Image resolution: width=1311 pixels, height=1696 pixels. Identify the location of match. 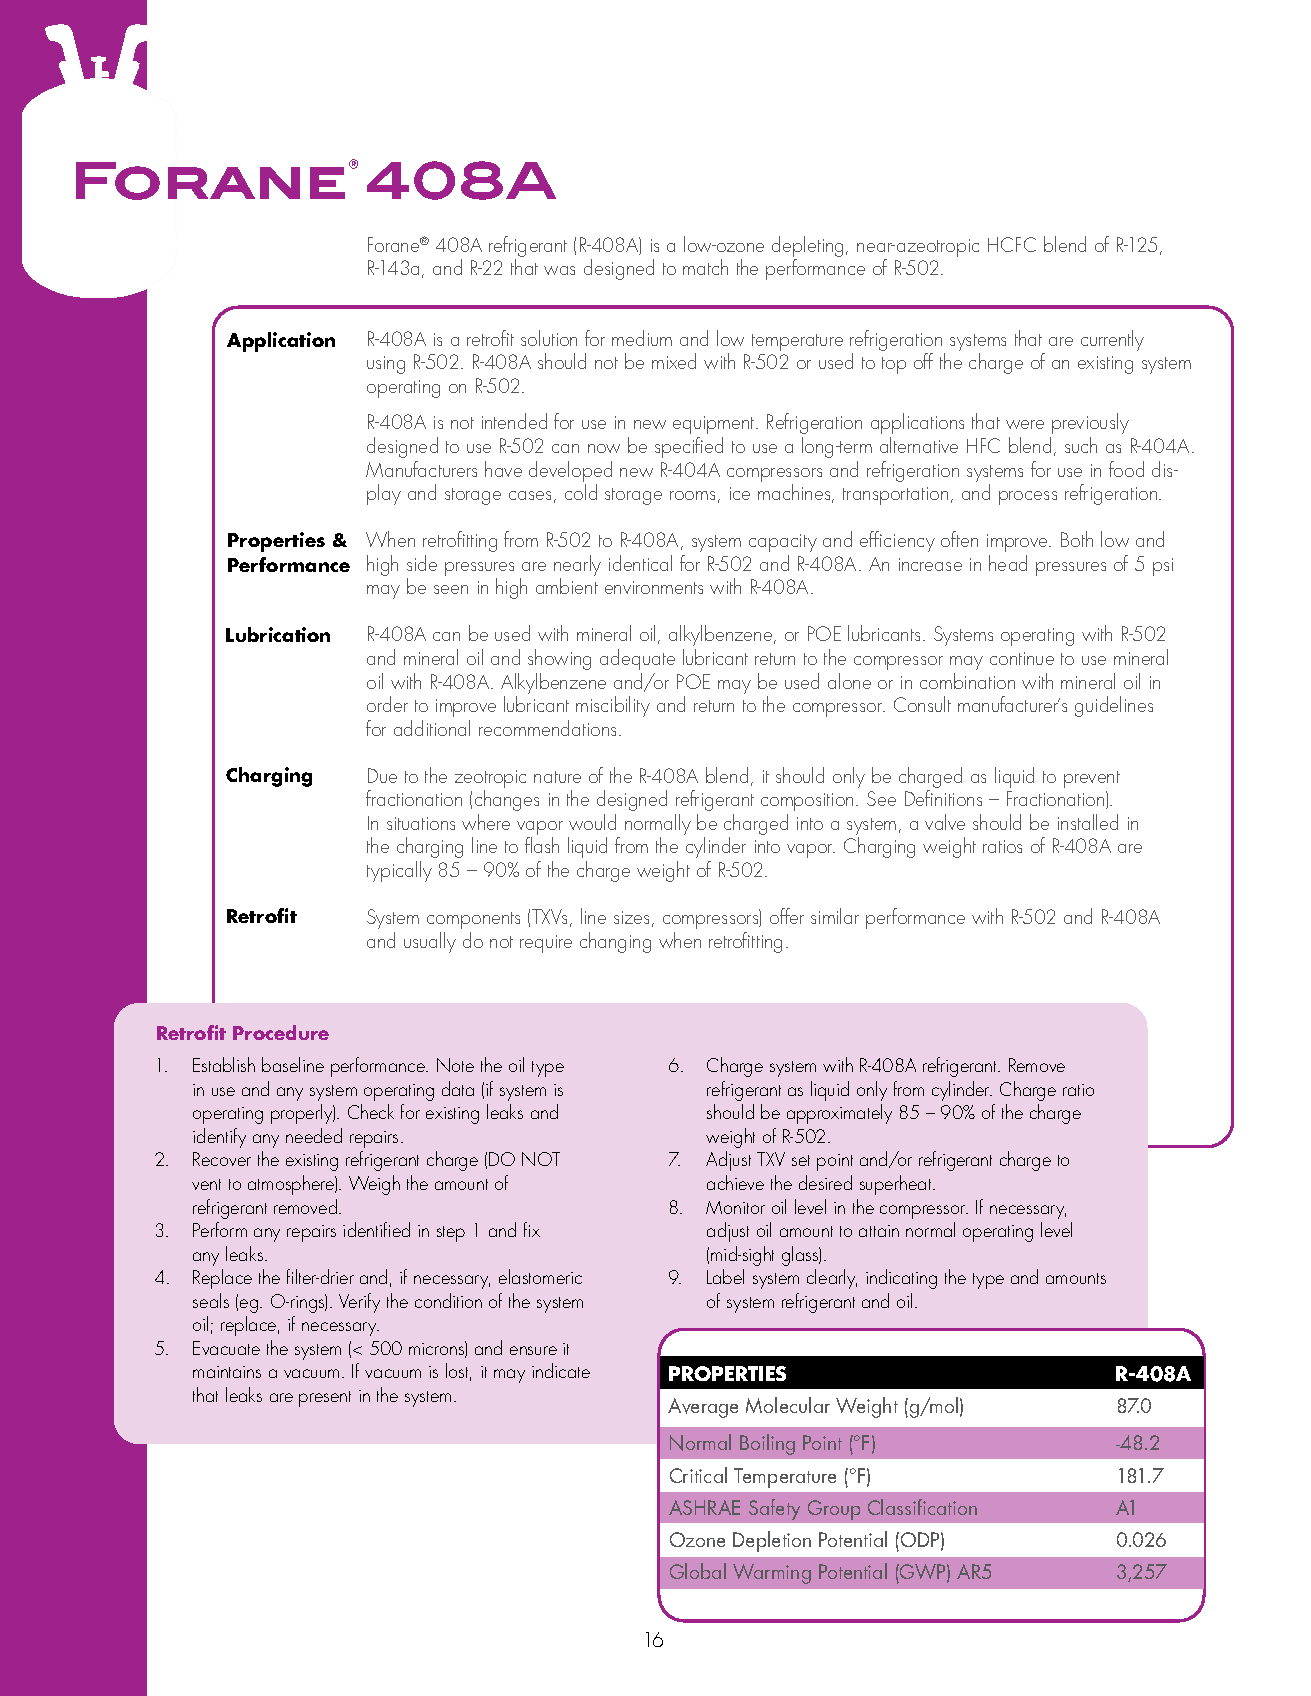
(705, 267).
